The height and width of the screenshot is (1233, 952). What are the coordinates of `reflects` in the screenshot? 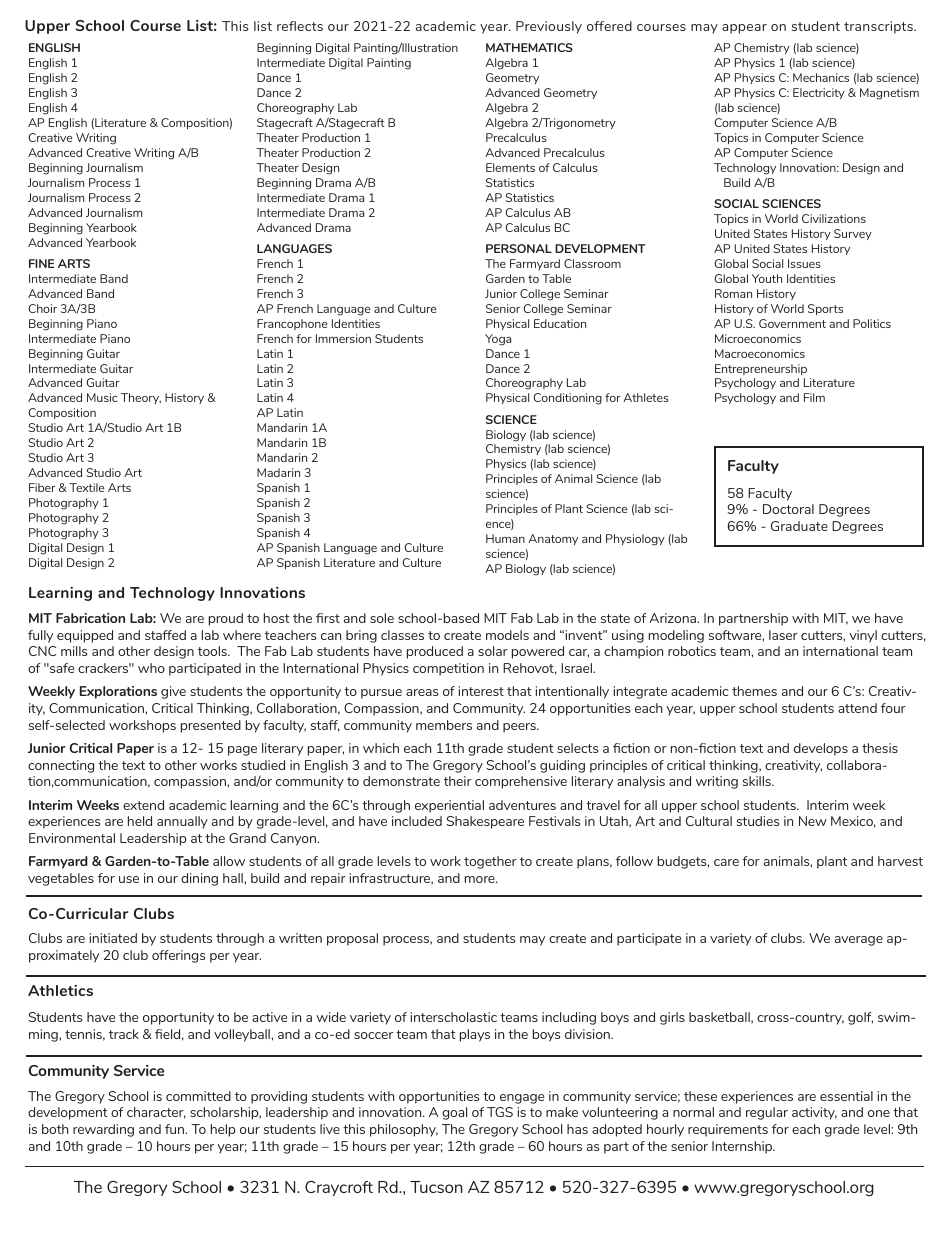 It's located at (300, 26).
